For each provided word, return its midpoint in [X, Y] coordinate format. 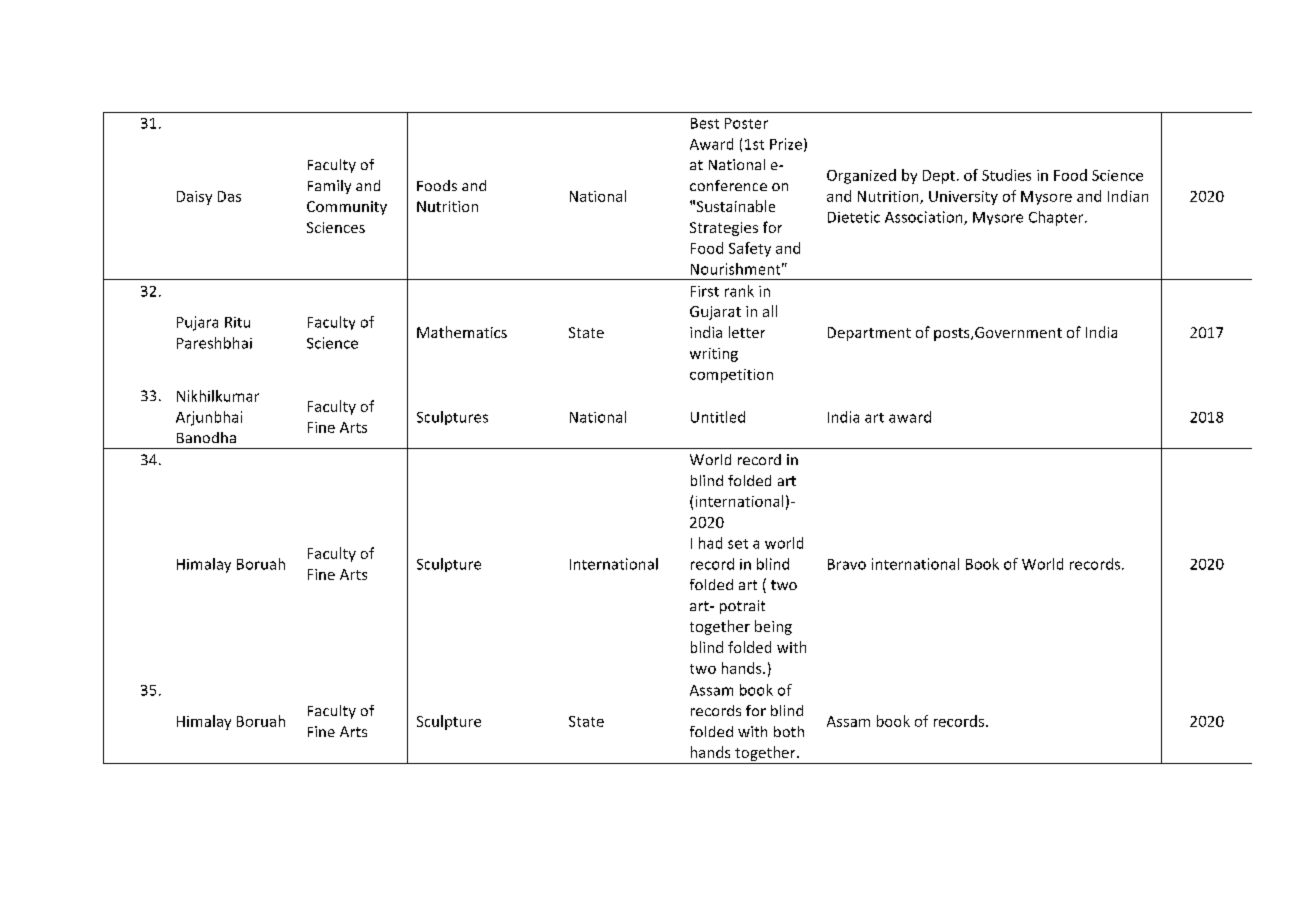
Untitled [718, 417]
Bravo [847, 564]
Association [925, 218]
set [738, 544]
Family [329, 187]
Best [705, 123]
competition [731, 376]
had [710, 543]
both [789, 731]
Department [869, 334]
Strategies [724, 229]
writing [714, 355]
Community [347, 208]
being [773, 627]
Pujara [197, 323]
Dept [939, 177]
